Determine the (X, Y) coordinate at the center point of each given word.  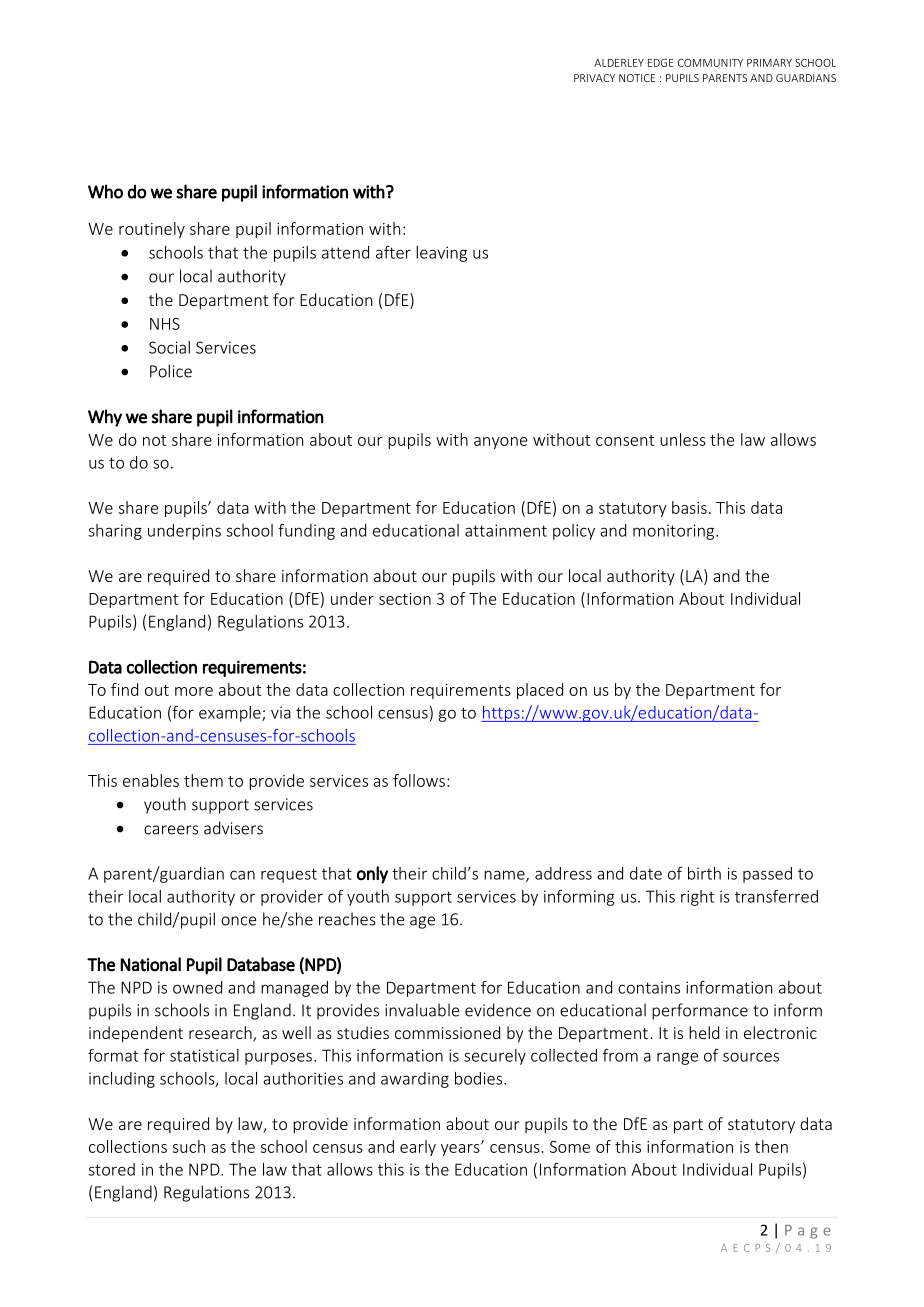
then (771, 1146)
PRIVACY (594, 78)
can (242, 875)
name (505, 876)
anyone (500, 443)
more (194, 691)
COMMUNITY (710, 63)
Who (105, 191)
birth (704, 873)
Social (169, 347)
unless (683, 439)
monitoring (675, 532)
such (189, 1146)
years (461, 1149)
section (405, 599)
